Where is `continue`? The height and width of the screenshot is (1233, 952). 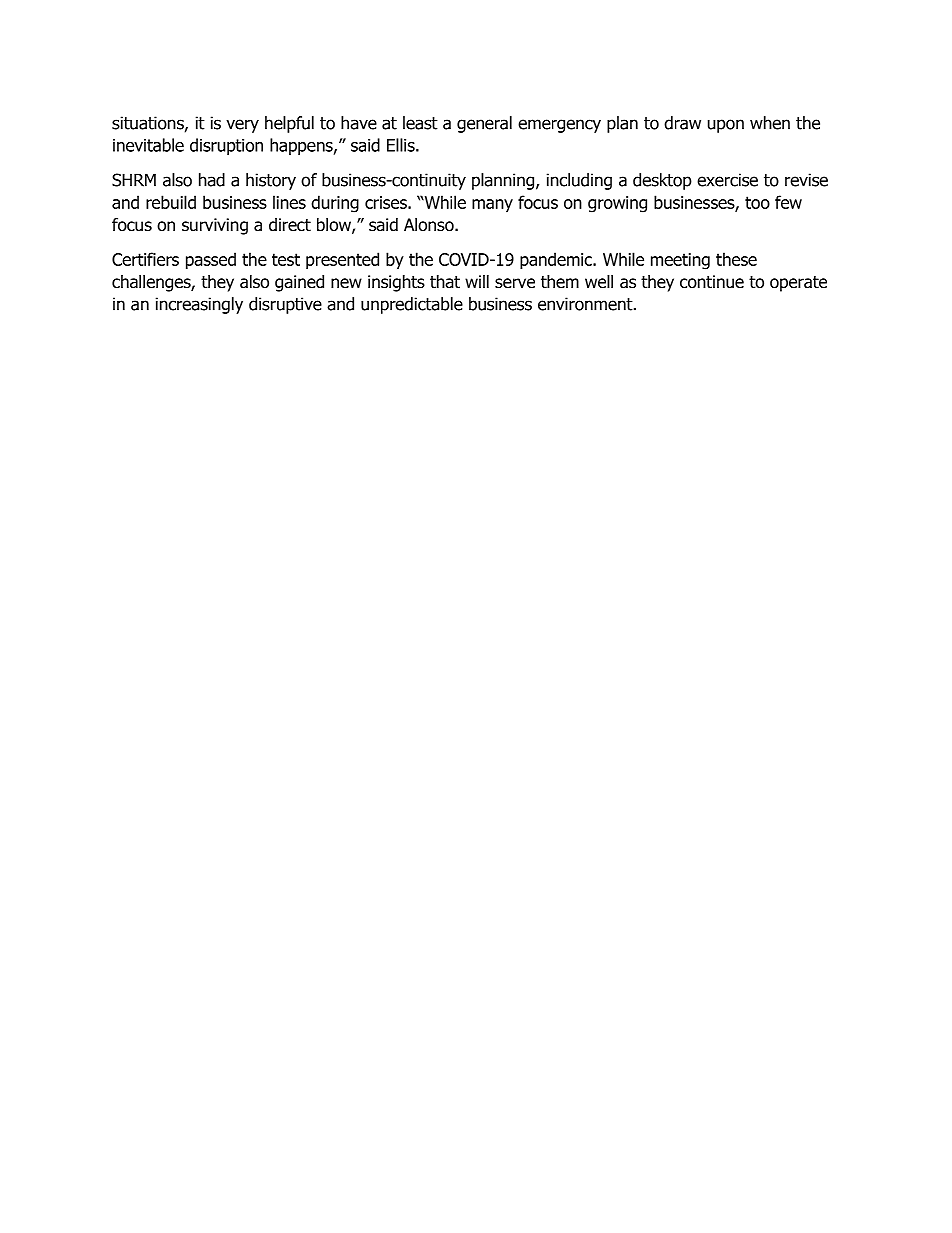
continue is located at coordinates (712, 282).
